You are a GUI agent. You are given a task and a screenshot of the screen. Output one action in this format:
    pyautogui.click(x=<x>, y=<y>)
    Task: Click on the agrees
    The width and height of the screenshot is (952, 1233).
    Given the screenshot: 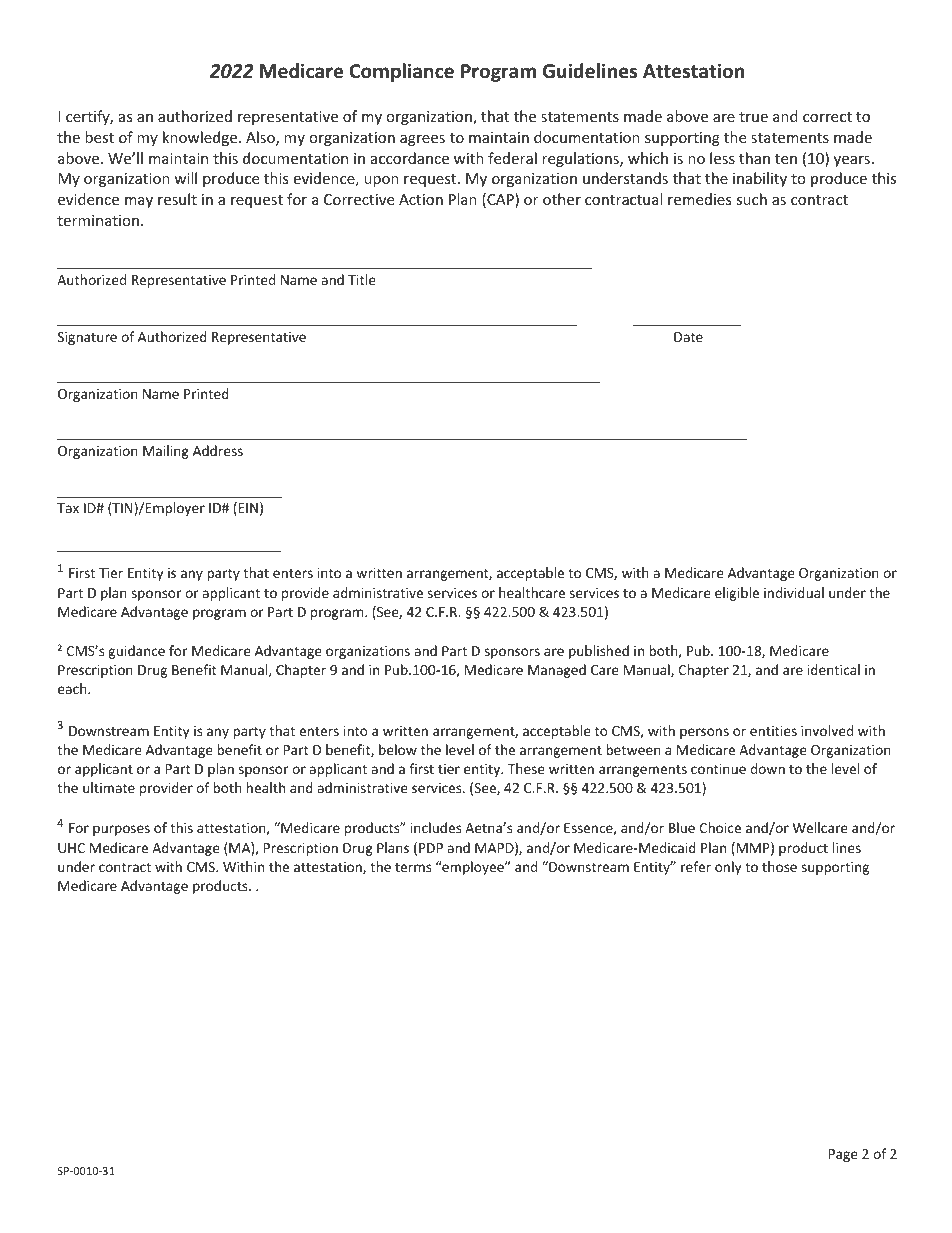 What is the action you would take?
    pyautogui.click(x=422, y=140)
